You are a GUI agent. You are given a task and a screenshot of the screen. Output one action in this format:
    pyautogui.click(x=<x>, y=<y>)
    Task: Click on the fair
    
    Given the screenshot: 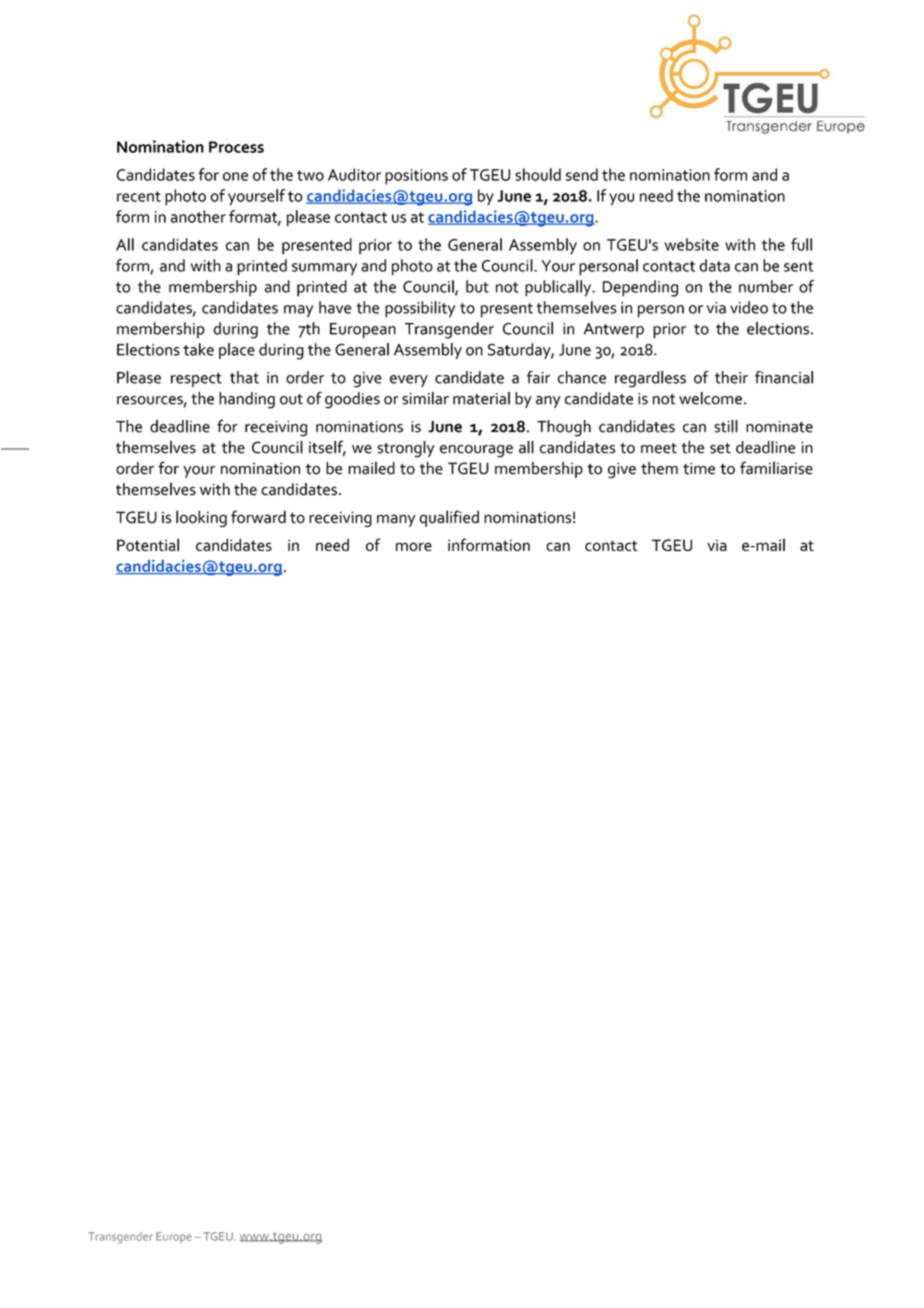 What is the action you would take?
    pyautogui.click(x=538, y=377)
